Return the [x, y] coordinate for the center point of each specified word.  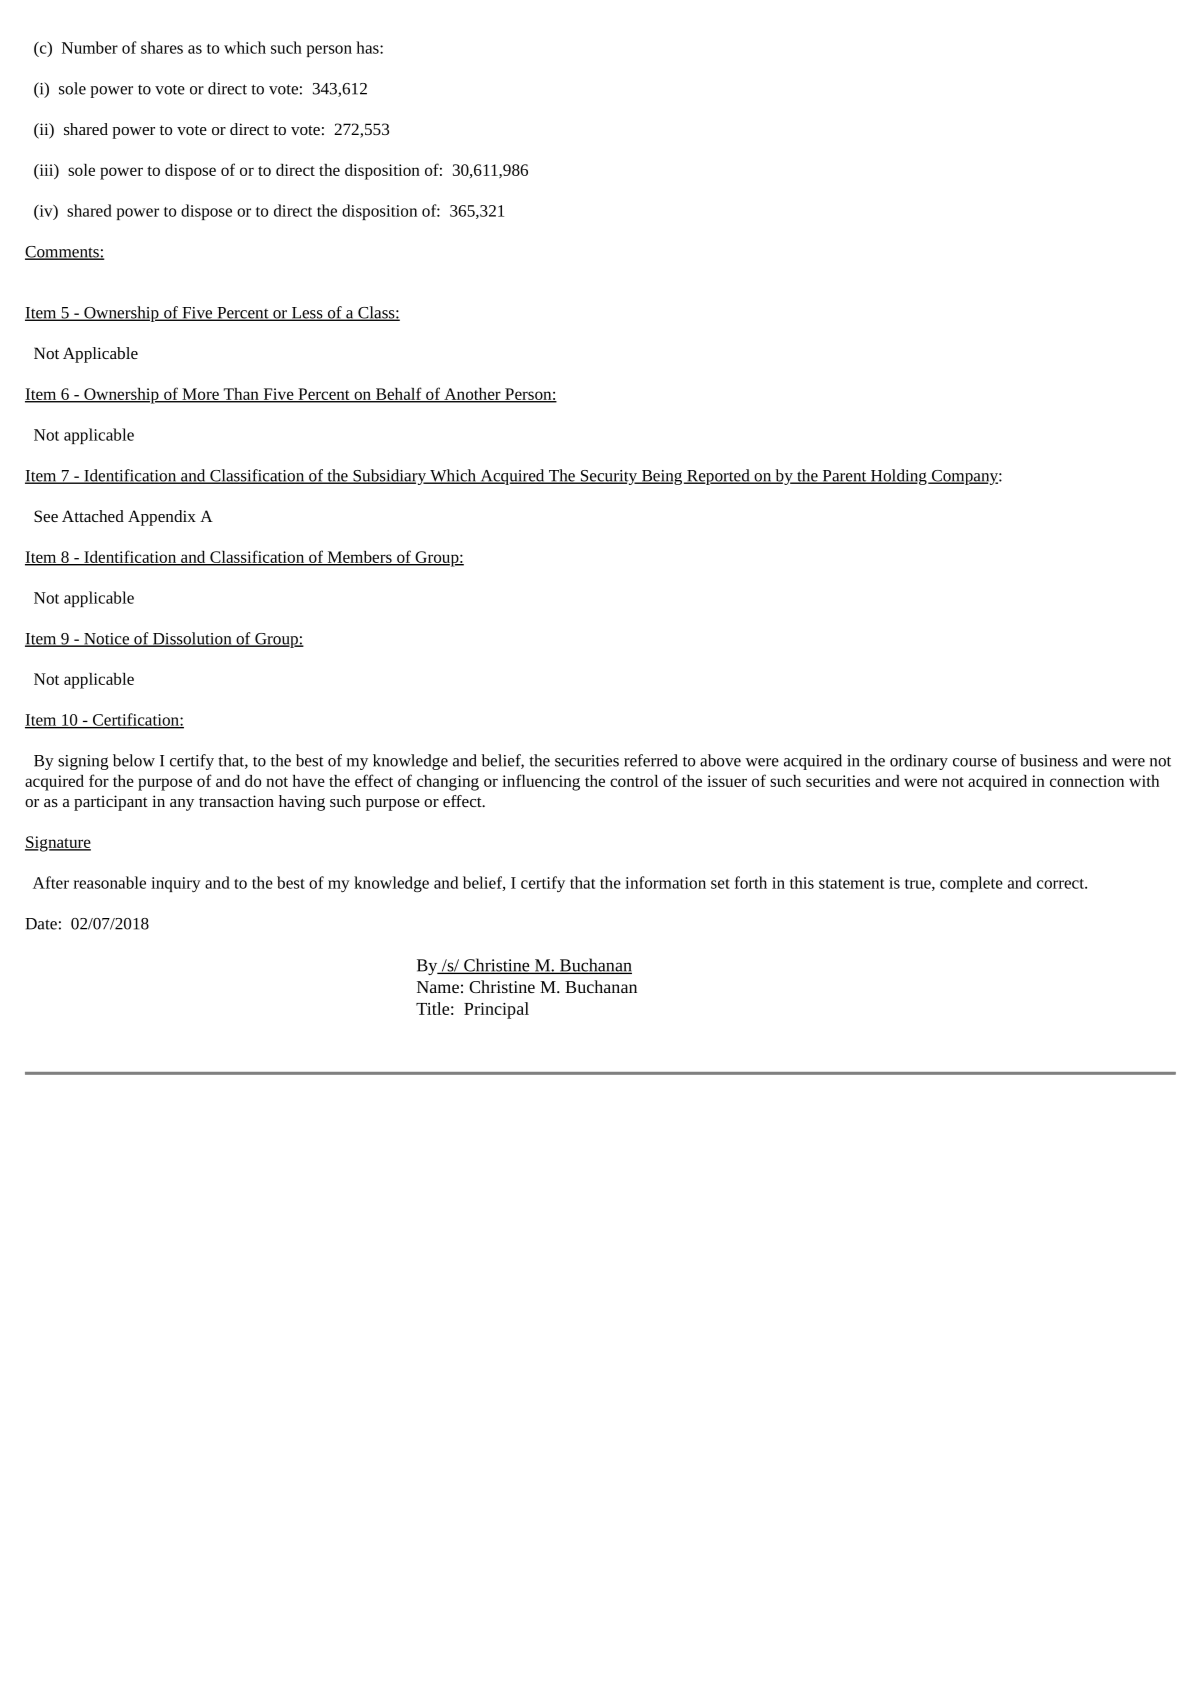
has [368, 47]
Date [41, 924]
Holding [899, 477]
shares [162, 47]
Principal [496, 1010]
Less [307, 314]
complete [971, 884]
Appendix [162, 518]
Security [608, 477]
